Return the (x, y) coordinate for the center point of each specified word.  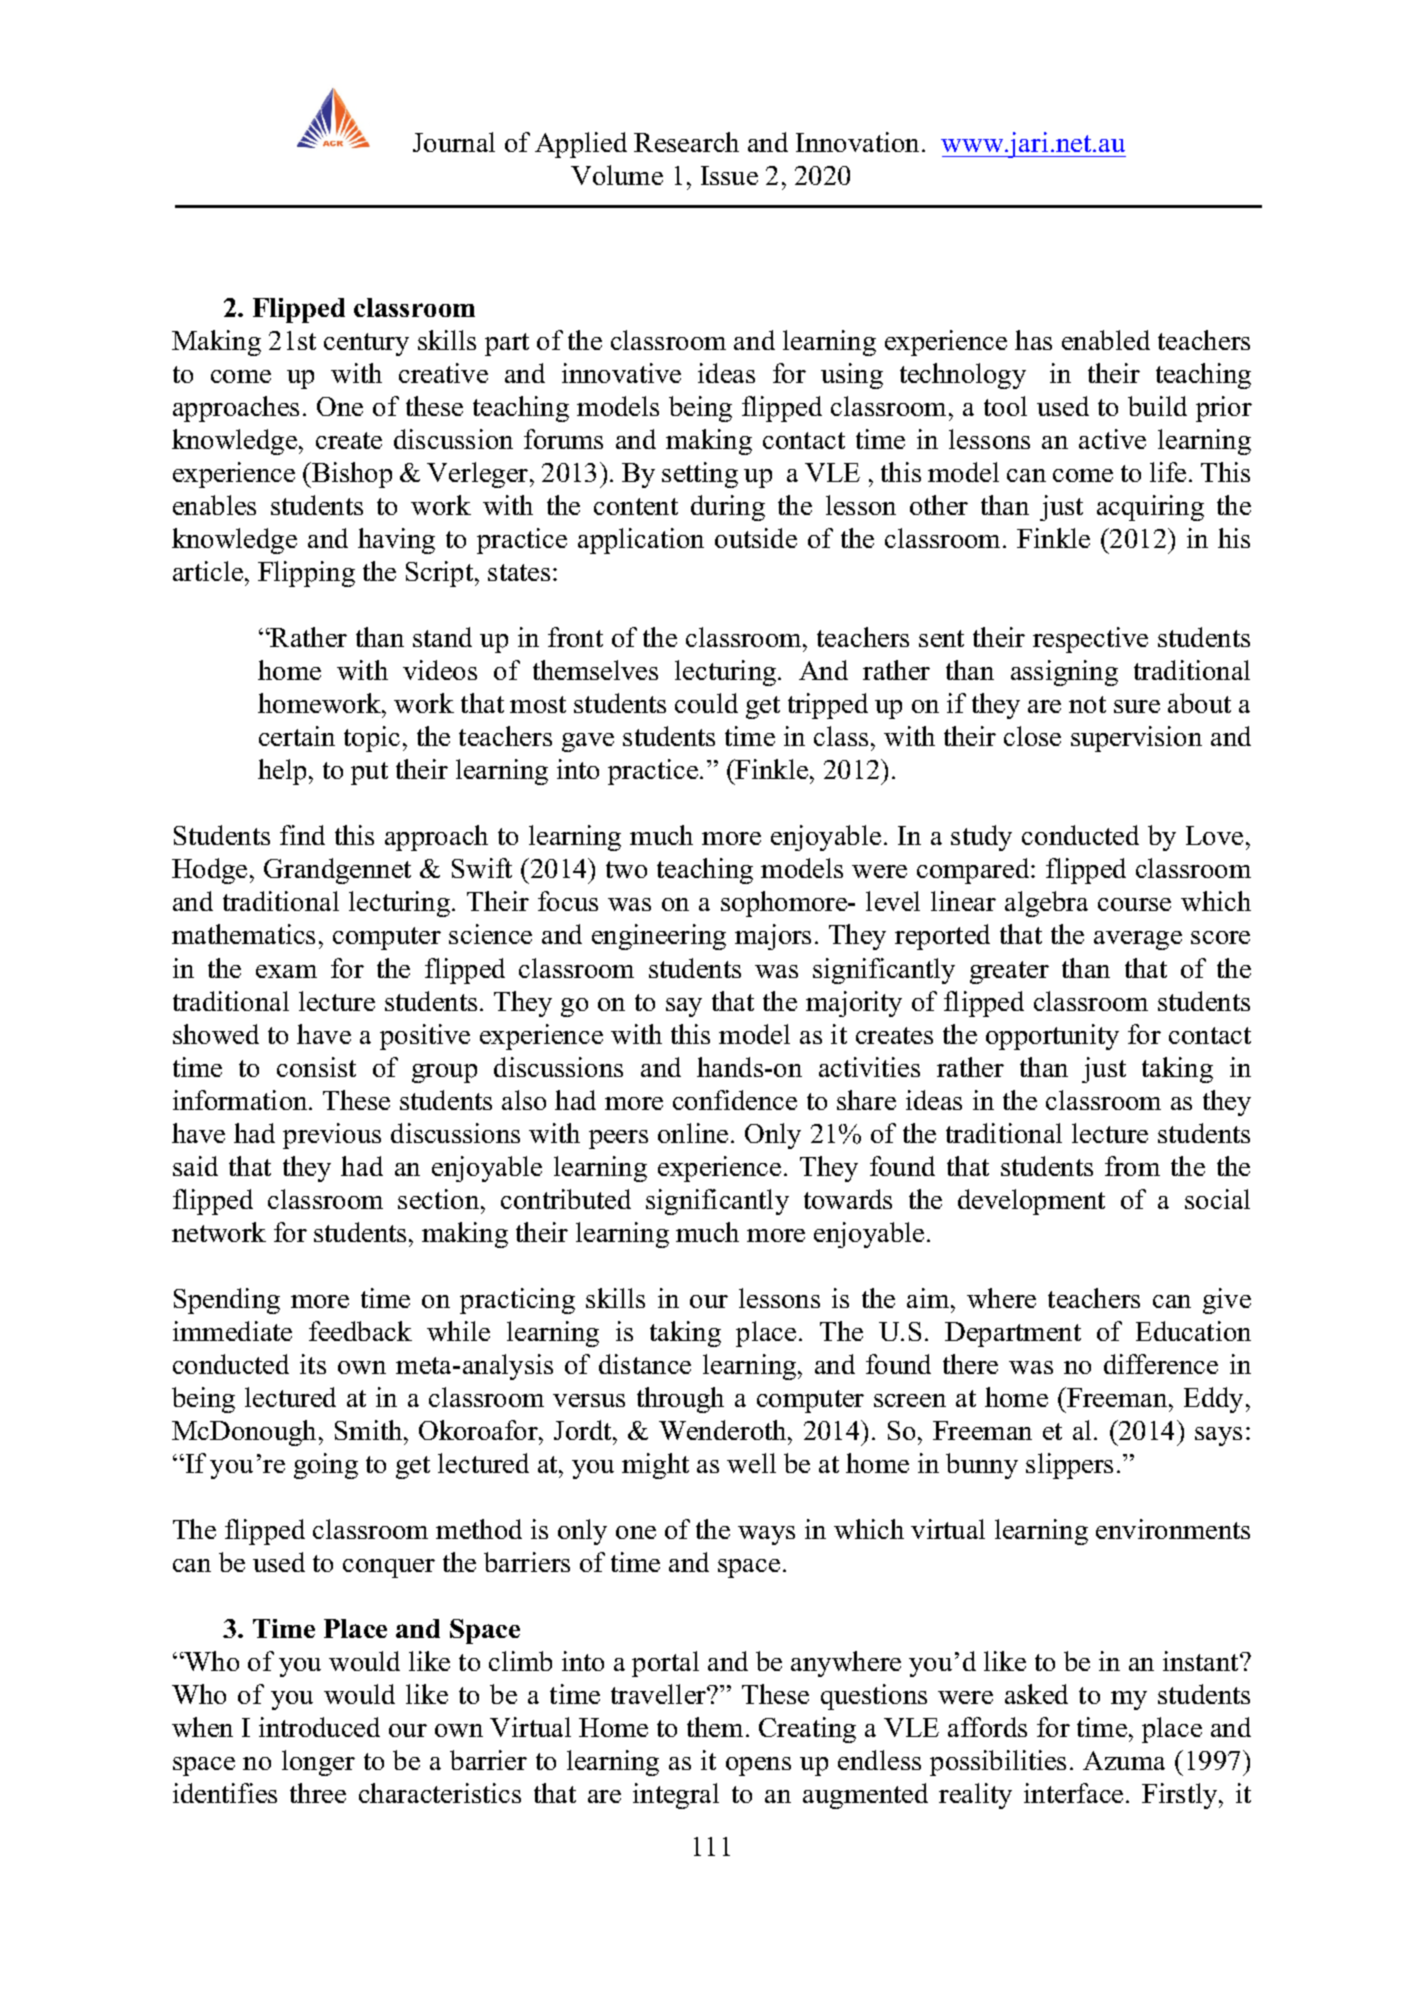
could (706, 703)
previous (332, 1136)
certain (297, 736)
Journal (454, 142)
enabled (1106, 340)
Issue (729, 175)
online (693, 1133)
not (1087, 704)
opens (758, 1766)
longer (318, 1763)
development (1031, 1202)
